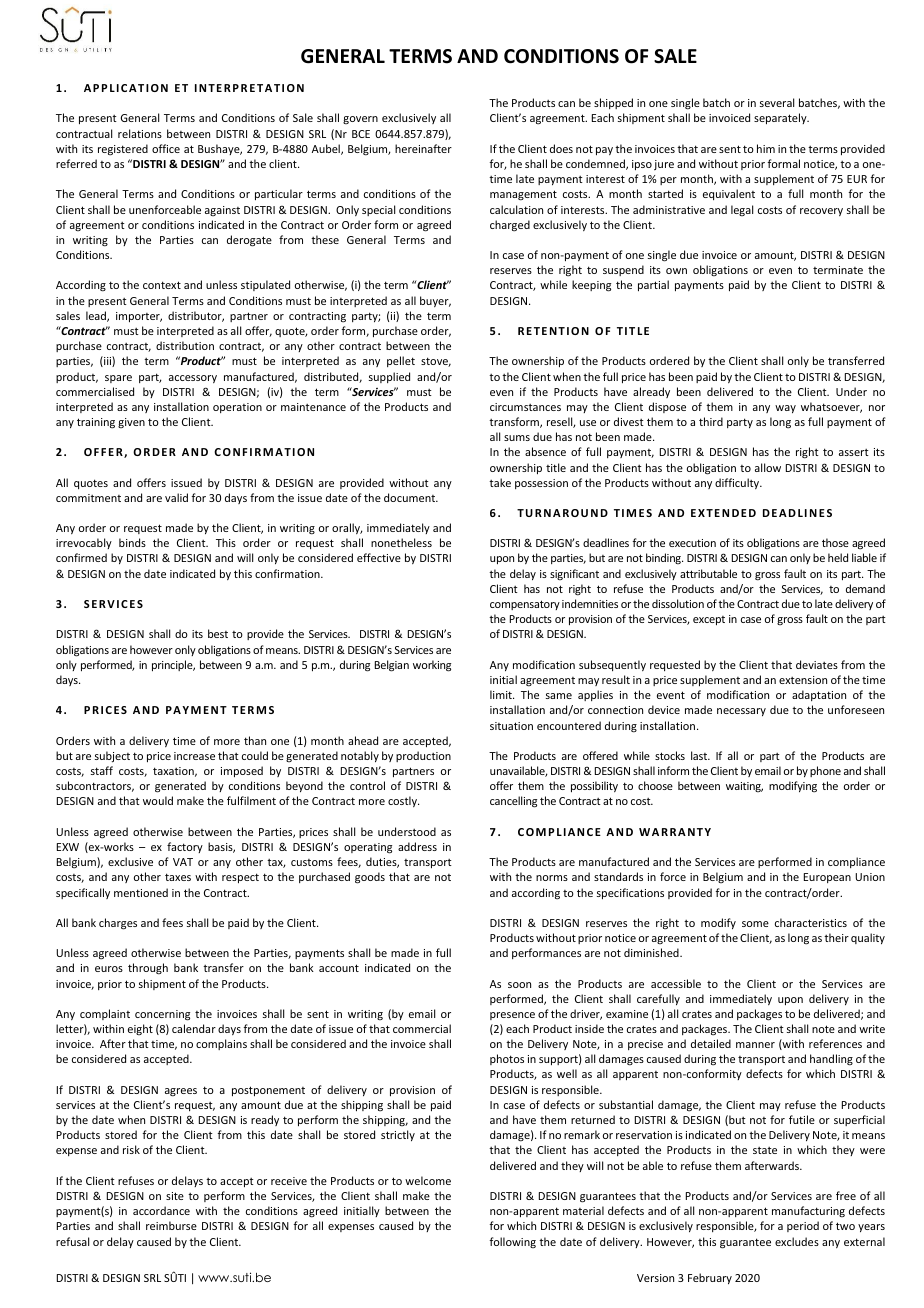  What do you see at coordinates (797, 1241) in the image?
I see `excludes` at bounding box center [797, 1241].
